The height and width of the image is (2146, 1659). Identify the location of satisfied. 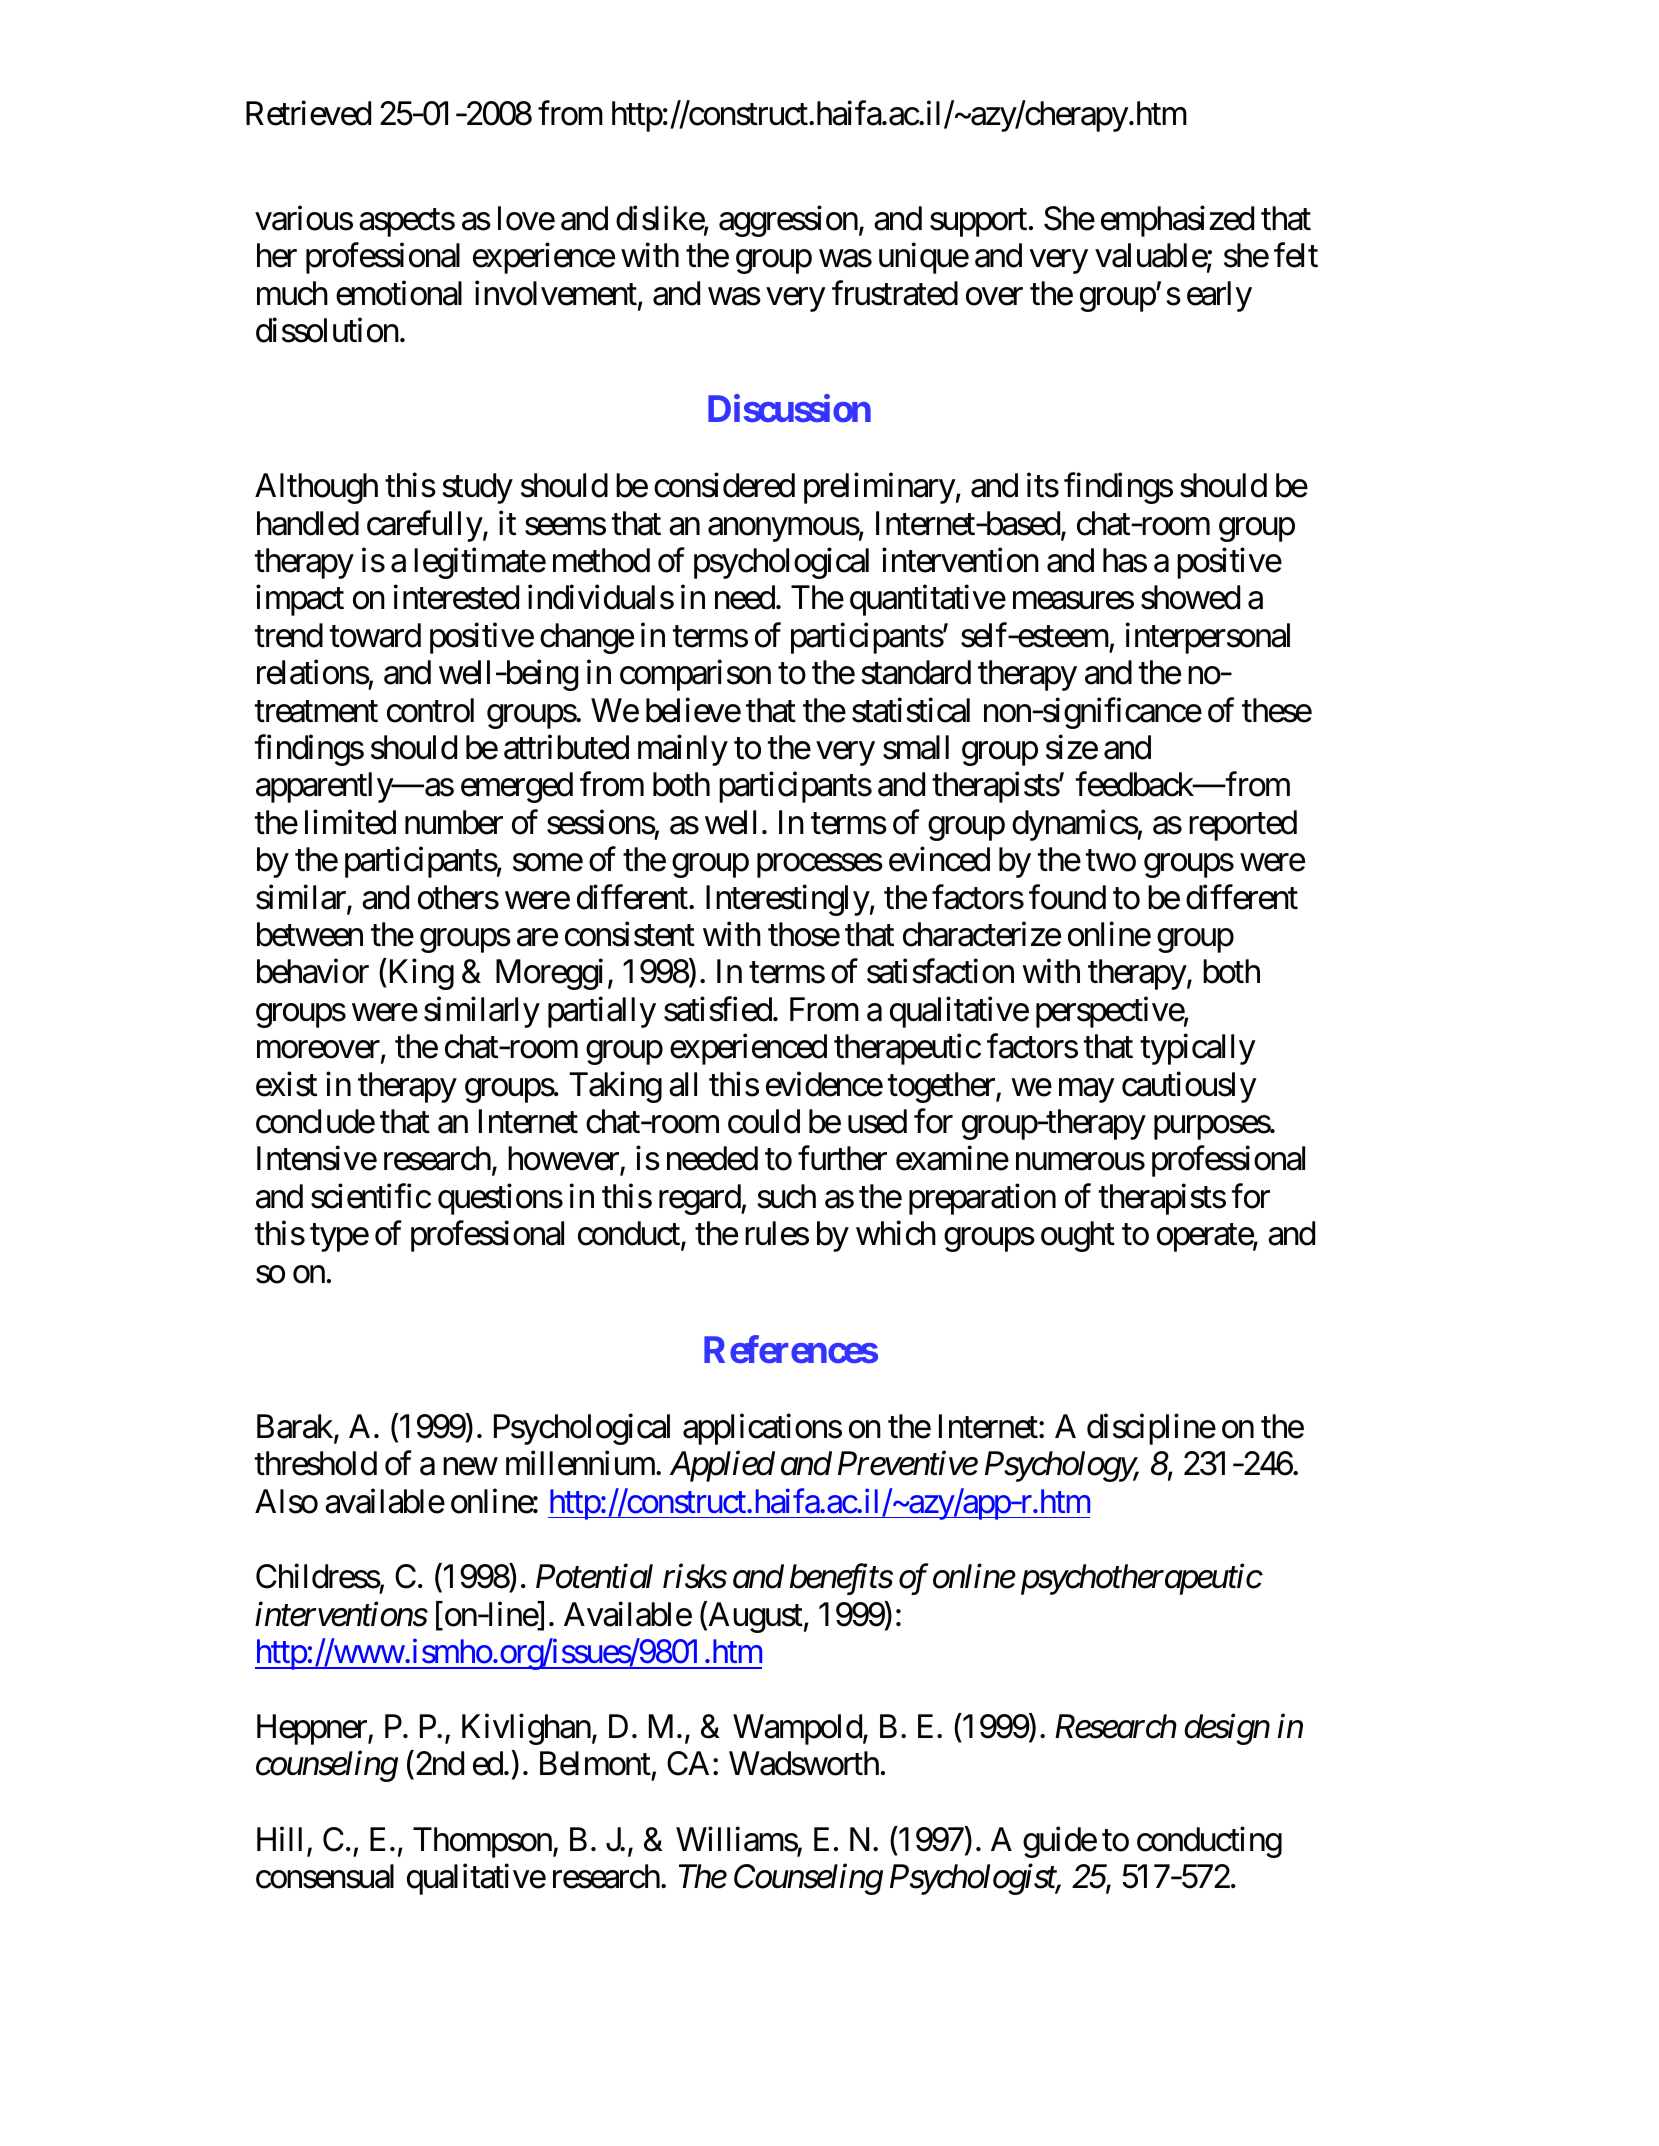
(718, 1009).
